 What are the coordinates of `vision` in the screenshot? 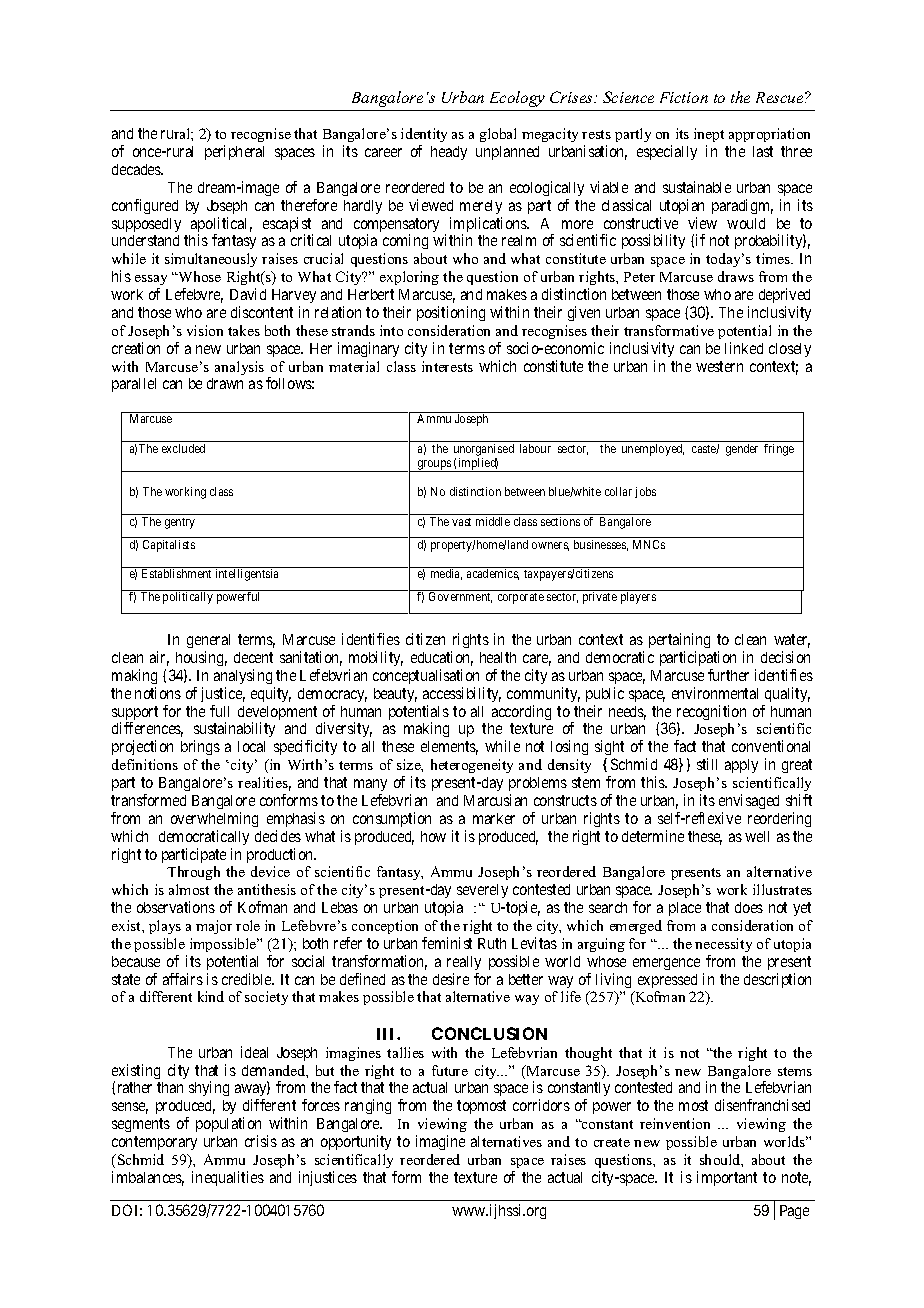 It's located at (205, 330).
